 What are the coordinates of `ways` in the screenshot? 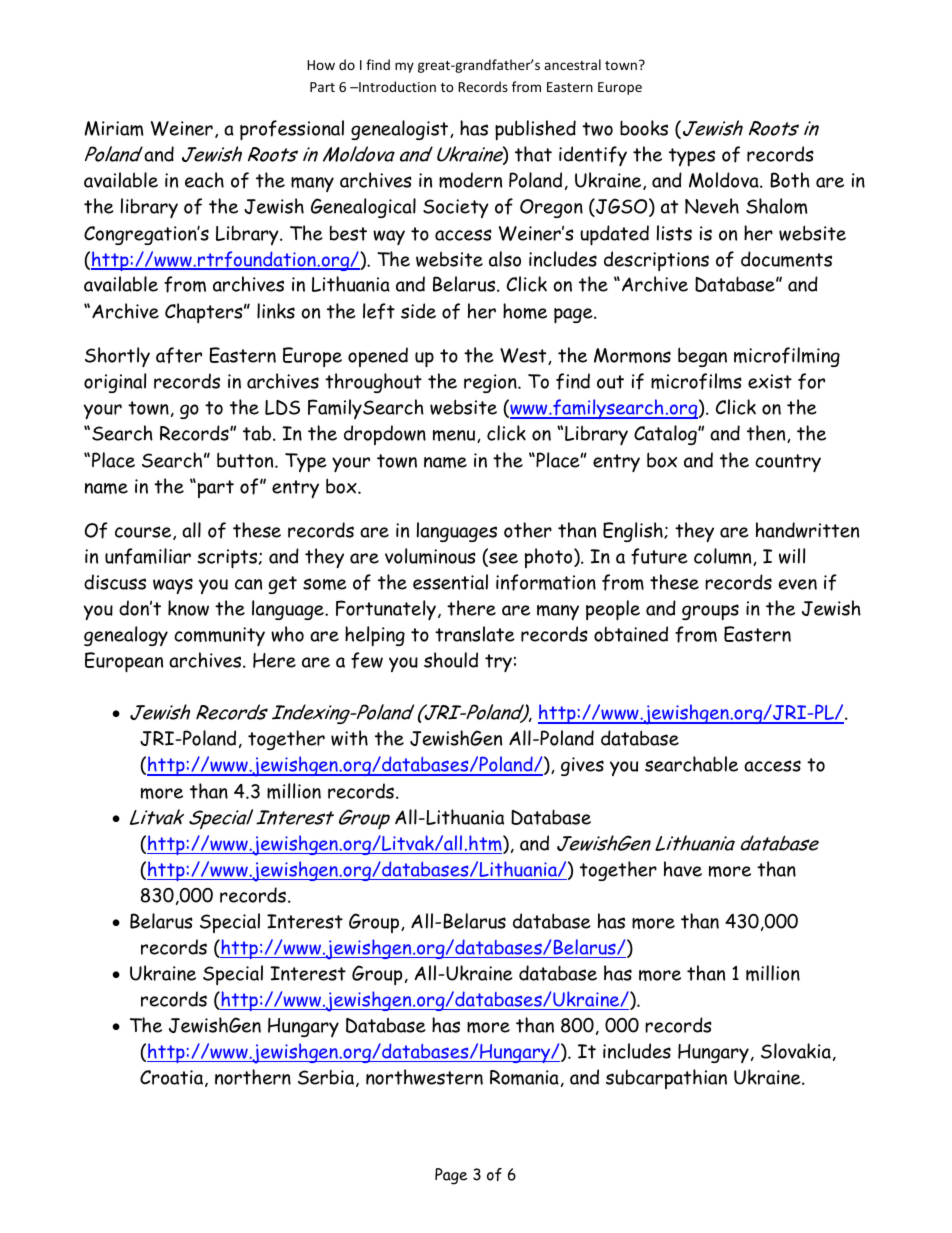 It's located at (173, 586).
